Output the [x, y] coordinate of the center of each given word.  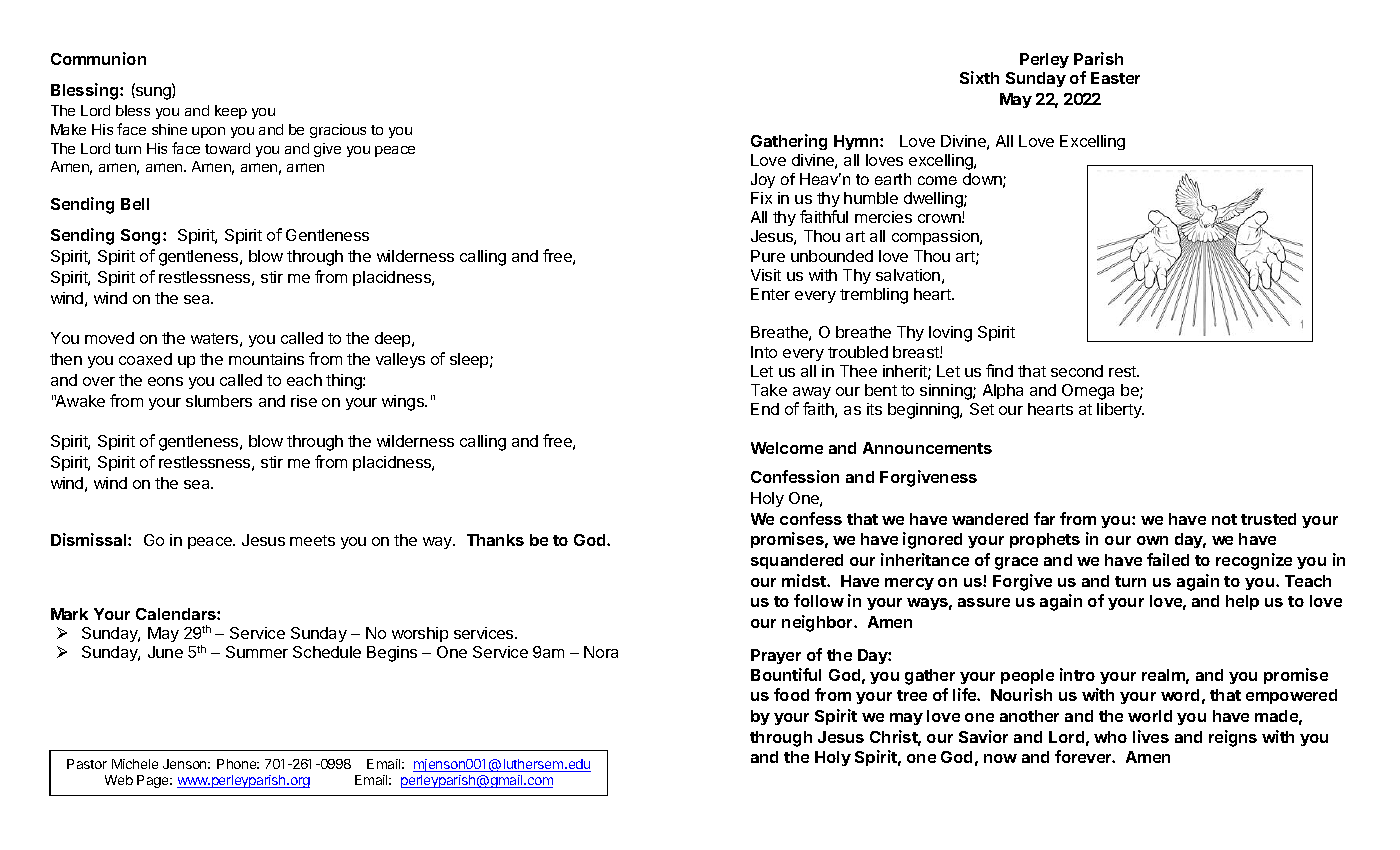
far [1044, 518]
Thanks [495, 540]
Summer [257, 652]
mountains [266, 359]
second [1077, 371]
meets [312, 540]
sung [153, 93]
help [1242, 602]
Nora [601, 652]
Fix [761, 198]
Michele [135, 764]
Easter [1115, 78]
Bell [135, 204]
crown [940, 218]
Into [764, 352]
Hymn [857, 142]
